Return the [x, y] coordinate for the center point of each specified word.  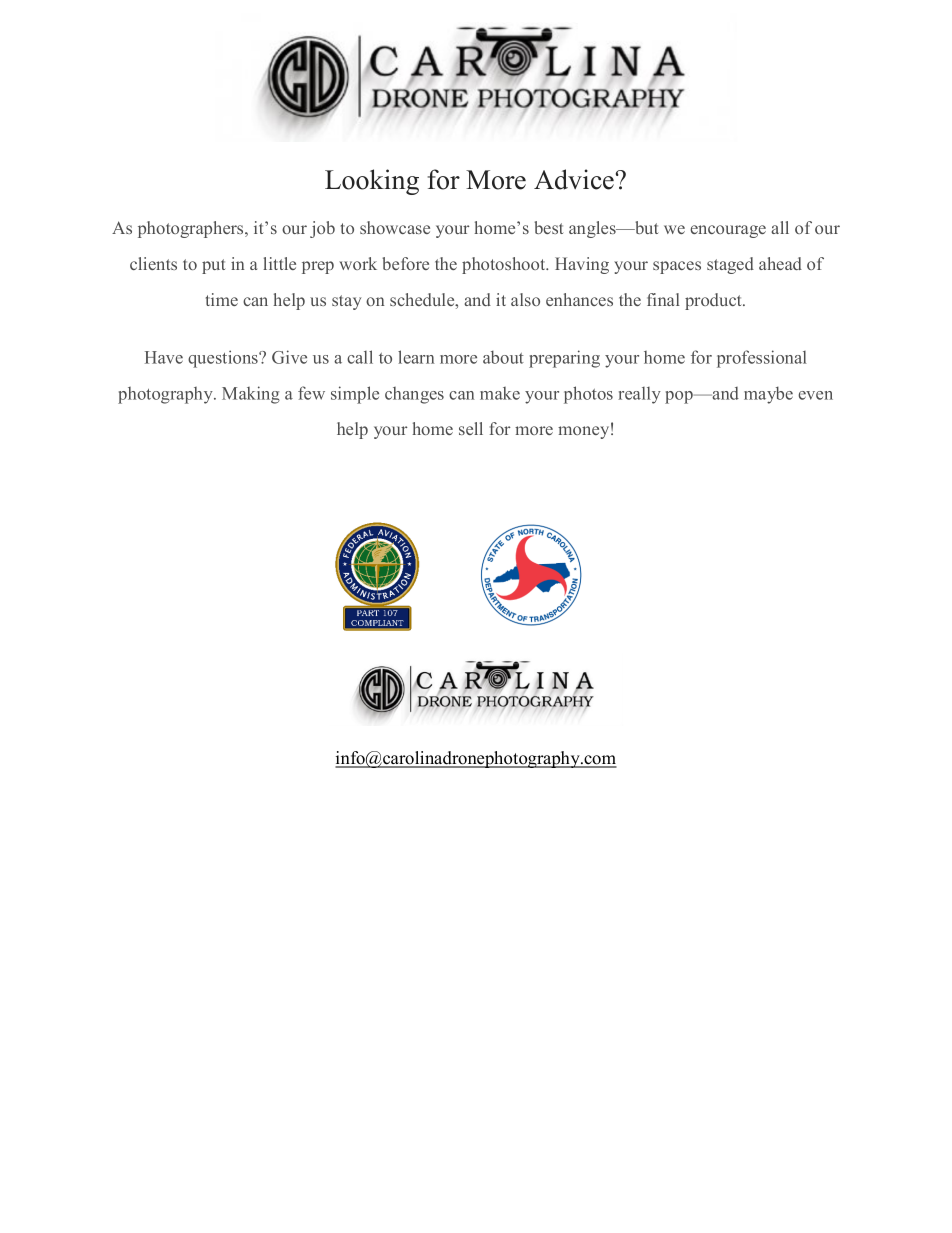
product [714, 301]
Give [289, 357]
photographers [192, 229]
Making [251, 395]
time [222, 299]
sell [471, 428]
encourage [728, 231]
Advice [574, 179]
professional [762, 359]
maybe [768, 395]
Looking [372, 182]
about [503, 357]
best [548, 227]
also [525, 299]
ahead [780, 263]
